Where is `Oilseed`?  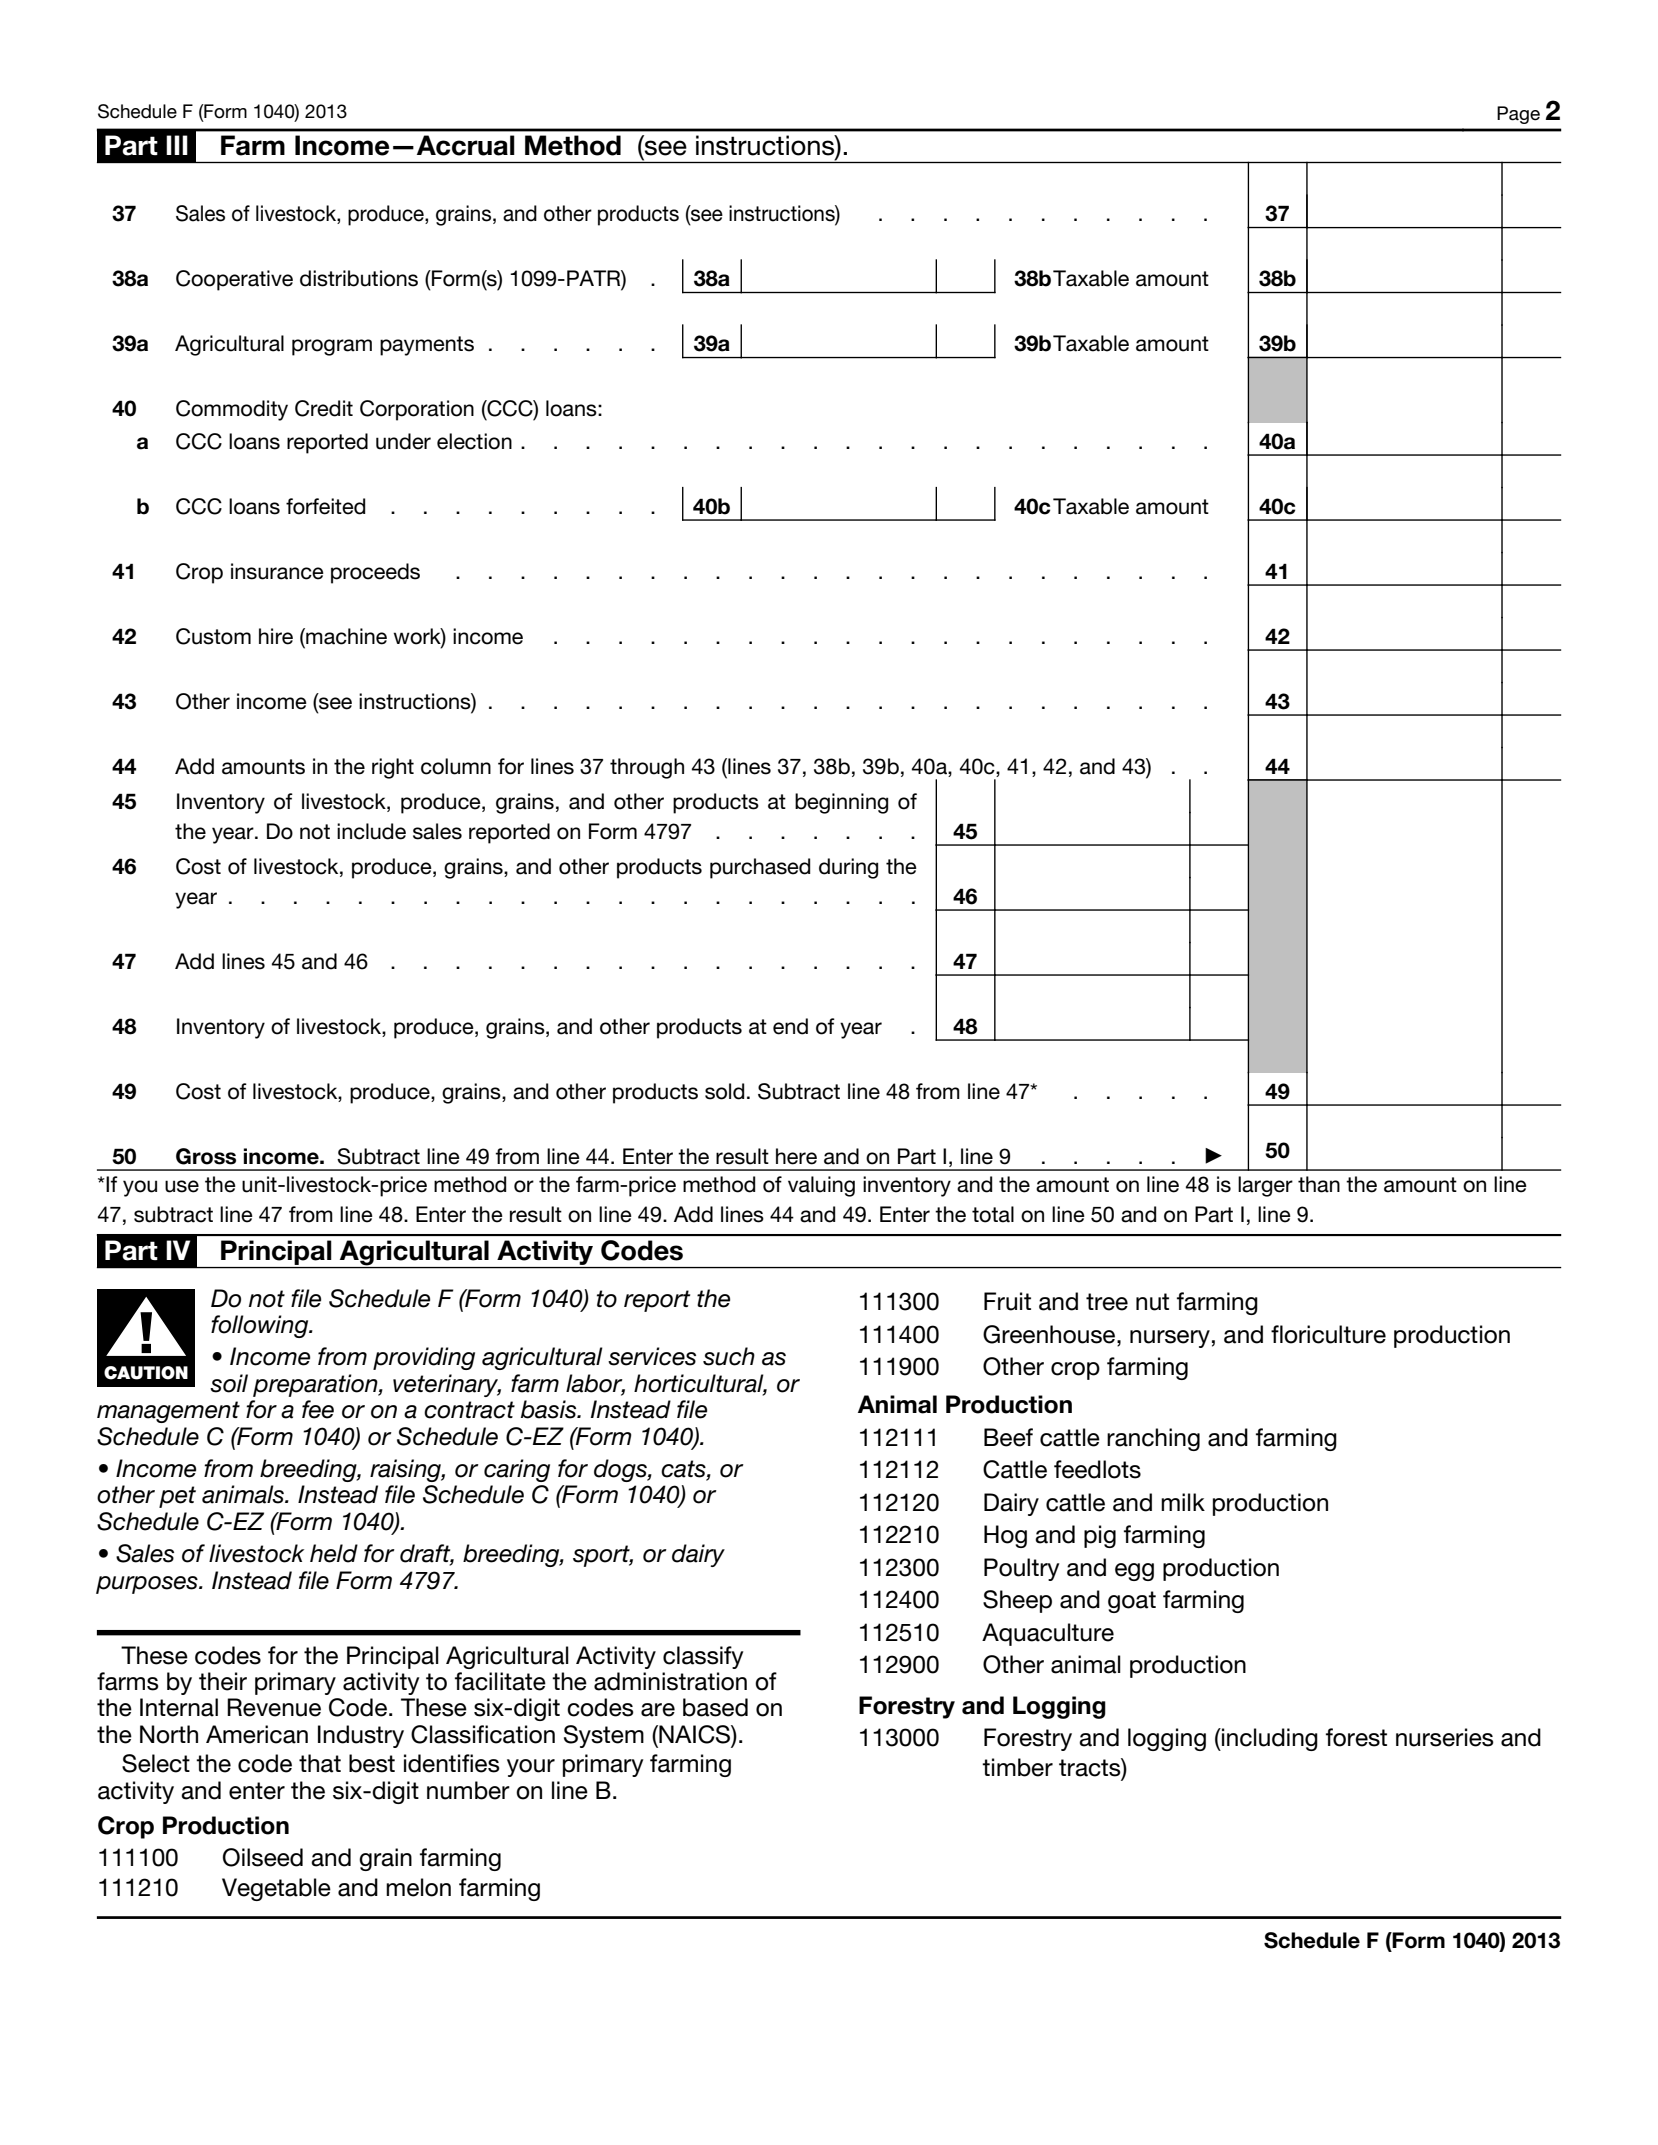 Oilseed is located at coordinates (263, 1857).
